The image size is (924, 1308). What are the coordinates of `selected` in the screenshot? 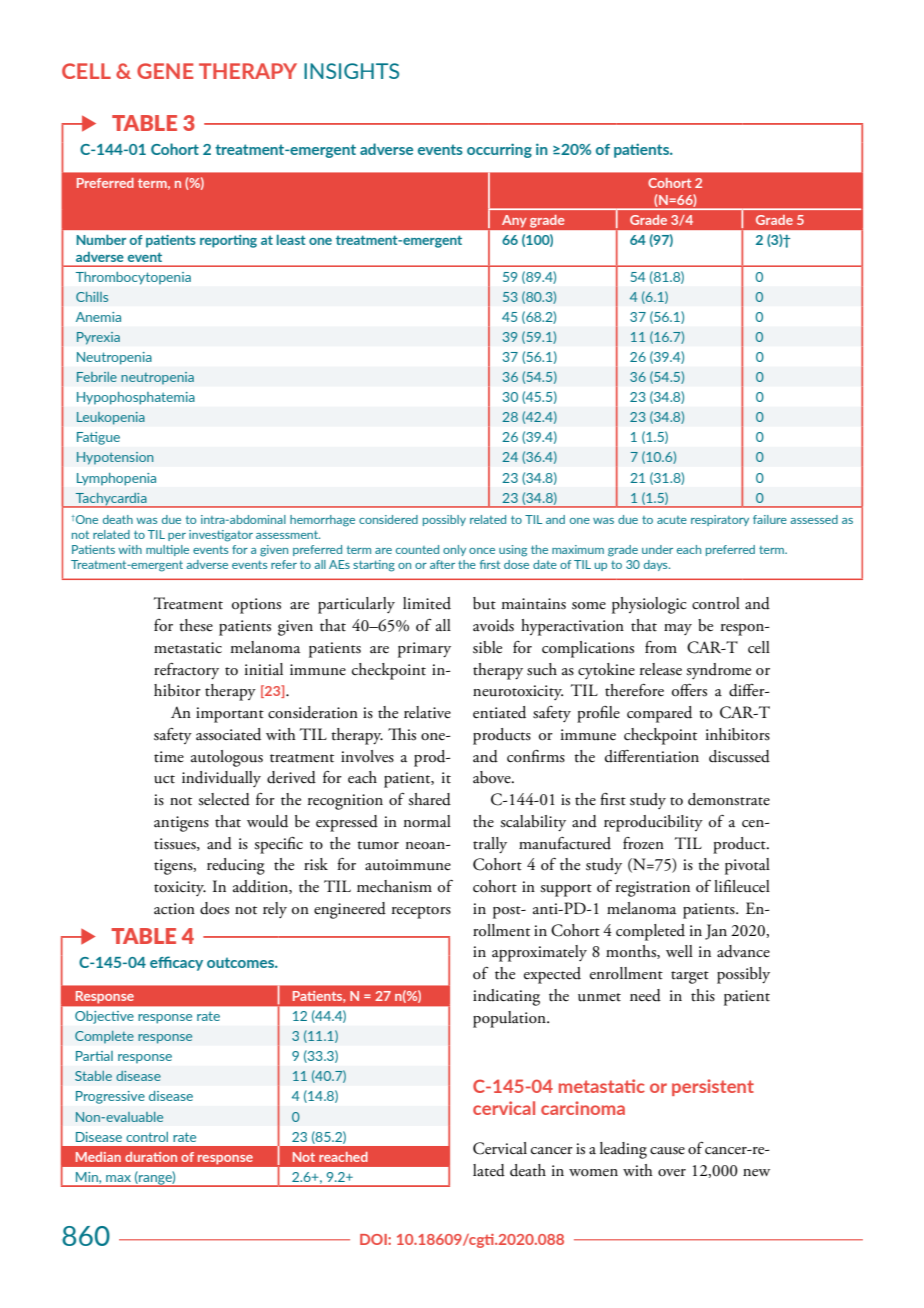 It's located at (224, 799).
